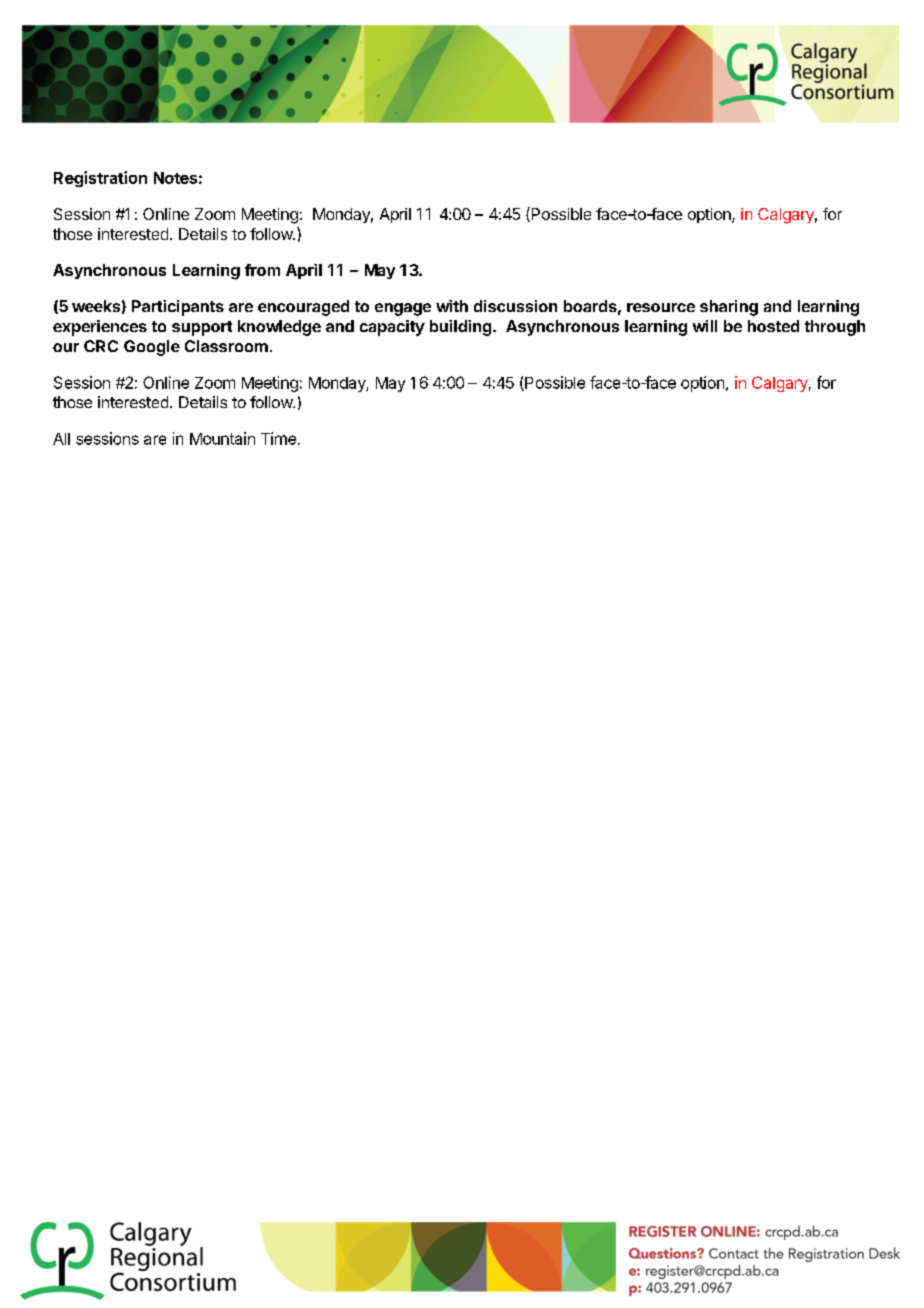 This page has width=924, height=1308. What do you see at coordinates (773, 326) in the page?
I see `hosted` at bounding box center [773, 326].
